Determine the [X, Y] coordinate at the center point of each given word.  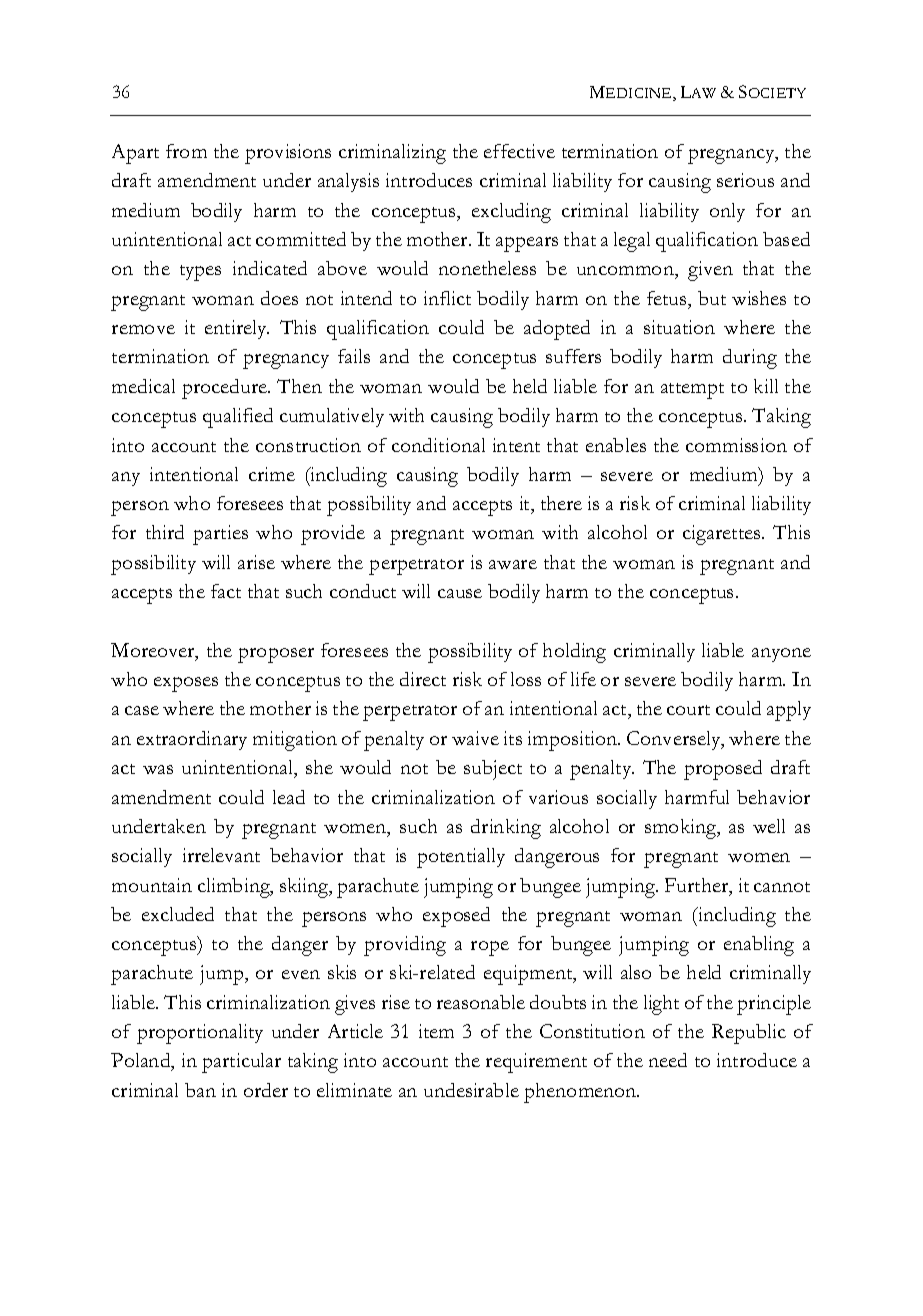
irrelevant [221, 855]
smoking [682, 829]
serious [745, 180]
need [668, 1060]
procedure [225, 389]
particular [241, 1063]
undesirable [471, 1090]
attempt [692, 391]
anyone [781, 655]
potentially [461, 858]
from [186, 151]
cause [460, 593]
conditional [438, 445]
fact [226, 591]
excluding [511, 213]
